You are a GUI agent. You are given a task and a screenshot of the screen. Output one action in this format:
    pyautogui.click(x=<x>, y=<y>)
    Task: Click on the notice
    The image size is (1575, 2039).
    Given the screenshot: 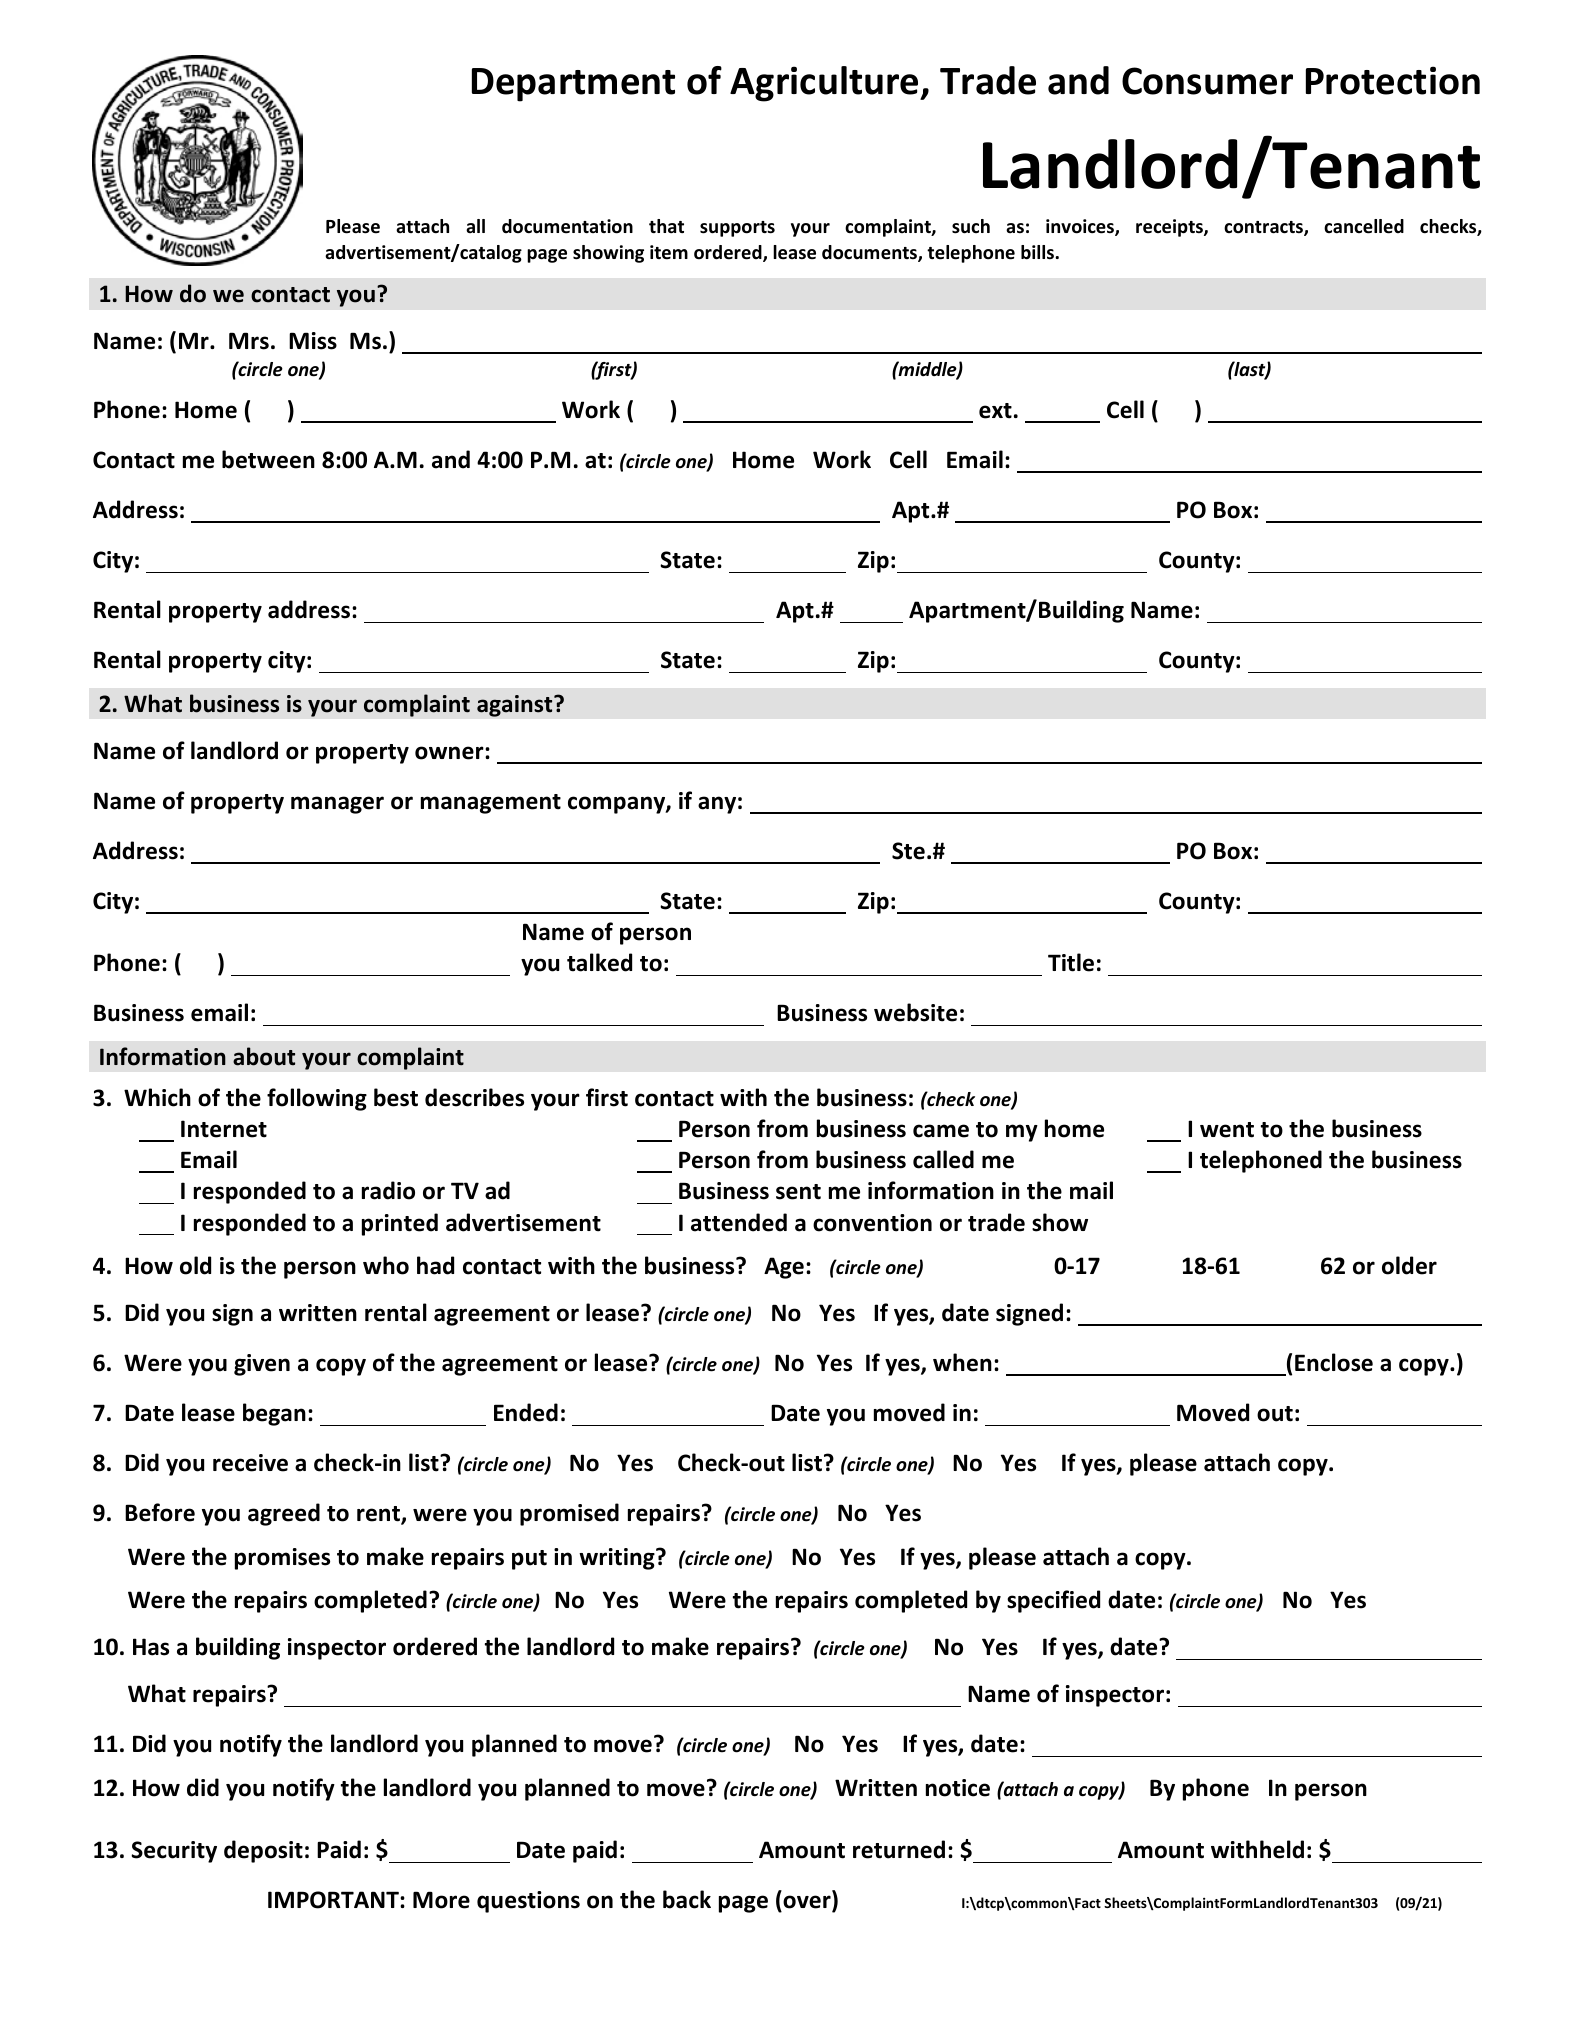 What is the action you would take?
    pyautogui.click(x=958, y=1788)
